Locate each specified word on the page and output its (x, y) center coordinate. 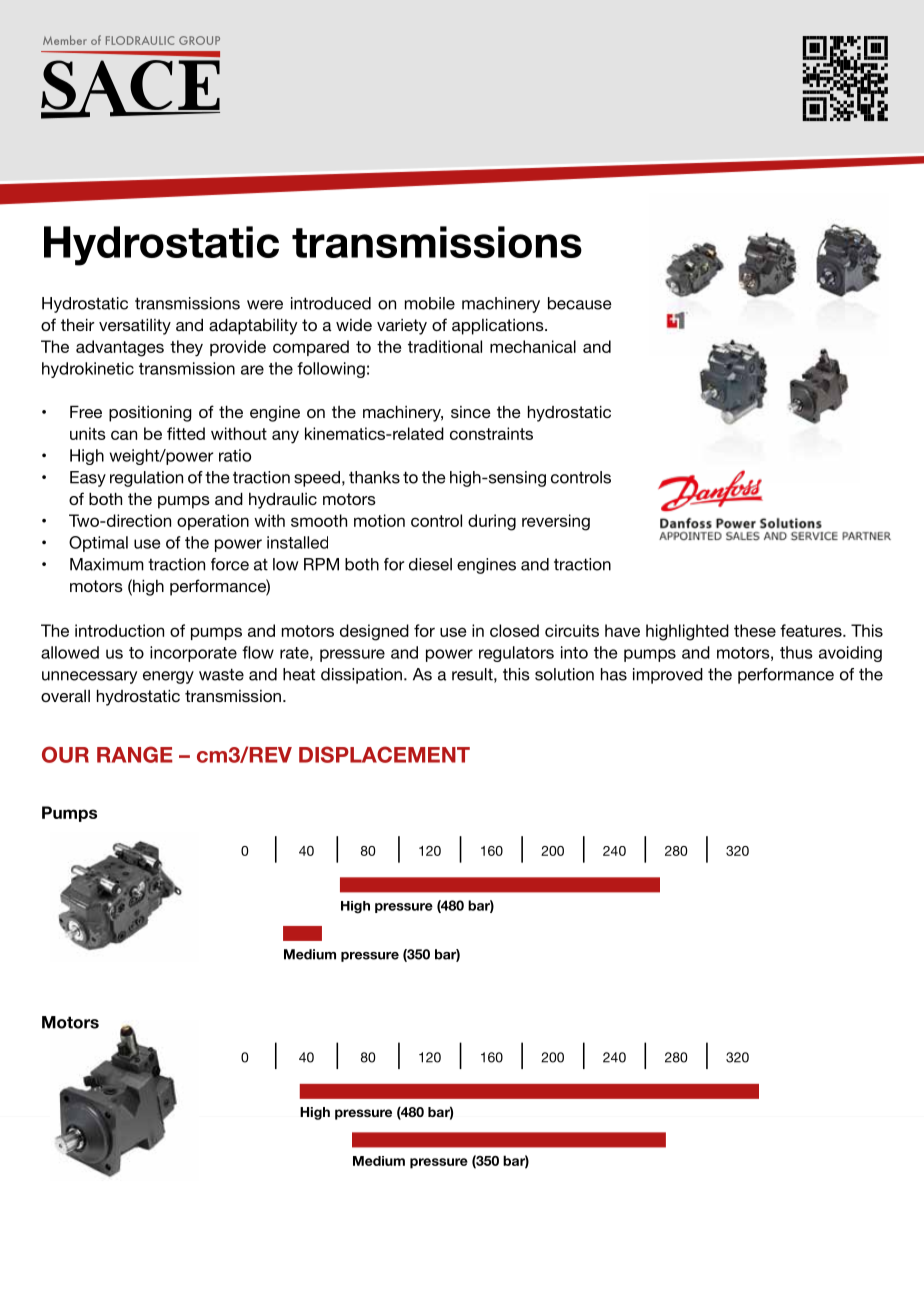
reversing (556, 522)
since (471, 412)
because (579, 303)
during (492, 522)
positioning (150, 414)
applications (499, 326)
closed (514, 630)
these (755, 630)
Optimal (98, 544)
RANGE (135, 754)
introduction (119, 630)
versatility (135, 326)
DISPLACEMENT (384, 754)
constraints (491, 433)
